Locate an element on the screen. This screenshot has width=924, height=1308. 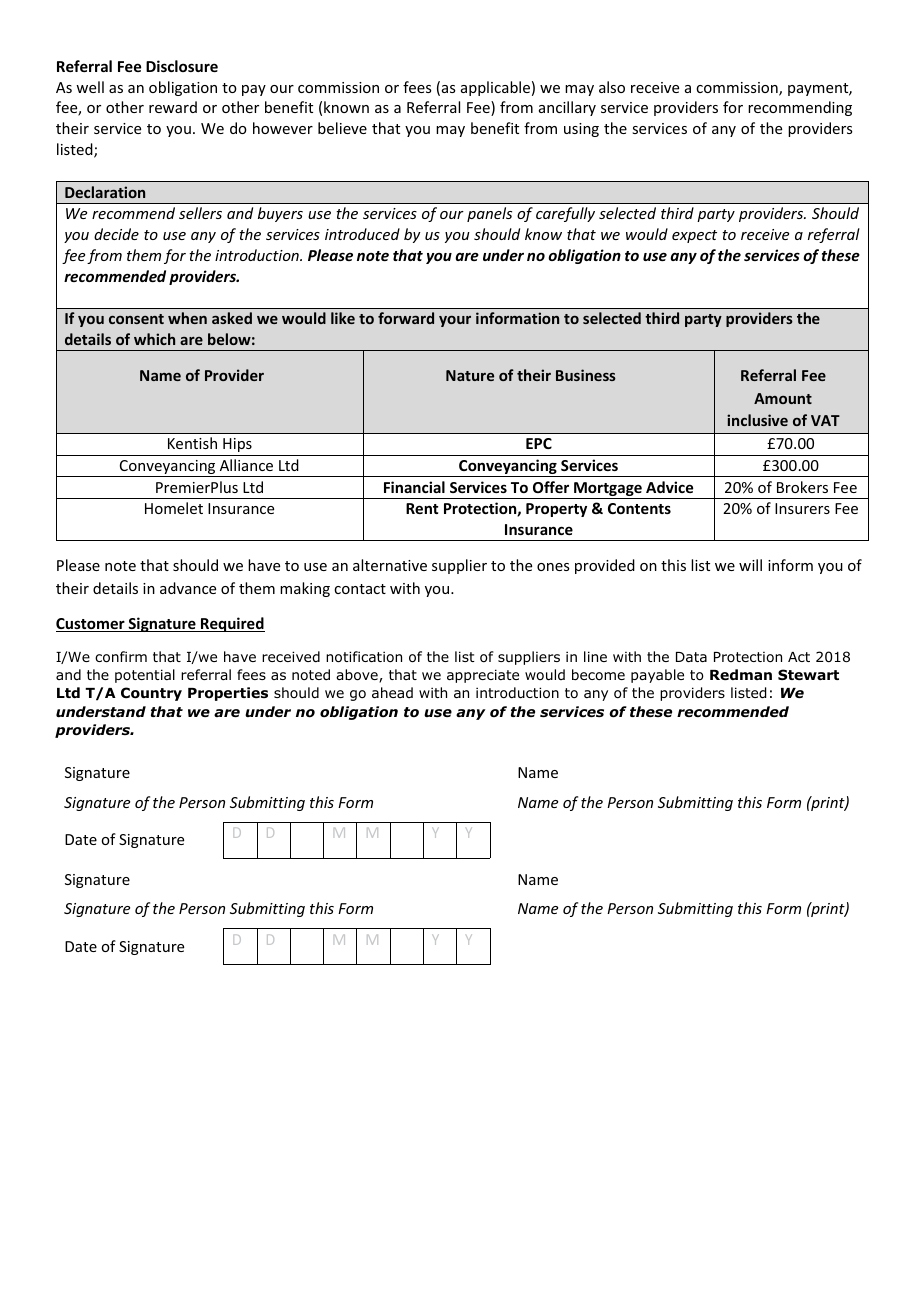
which is located at coordinates (154, 339).
